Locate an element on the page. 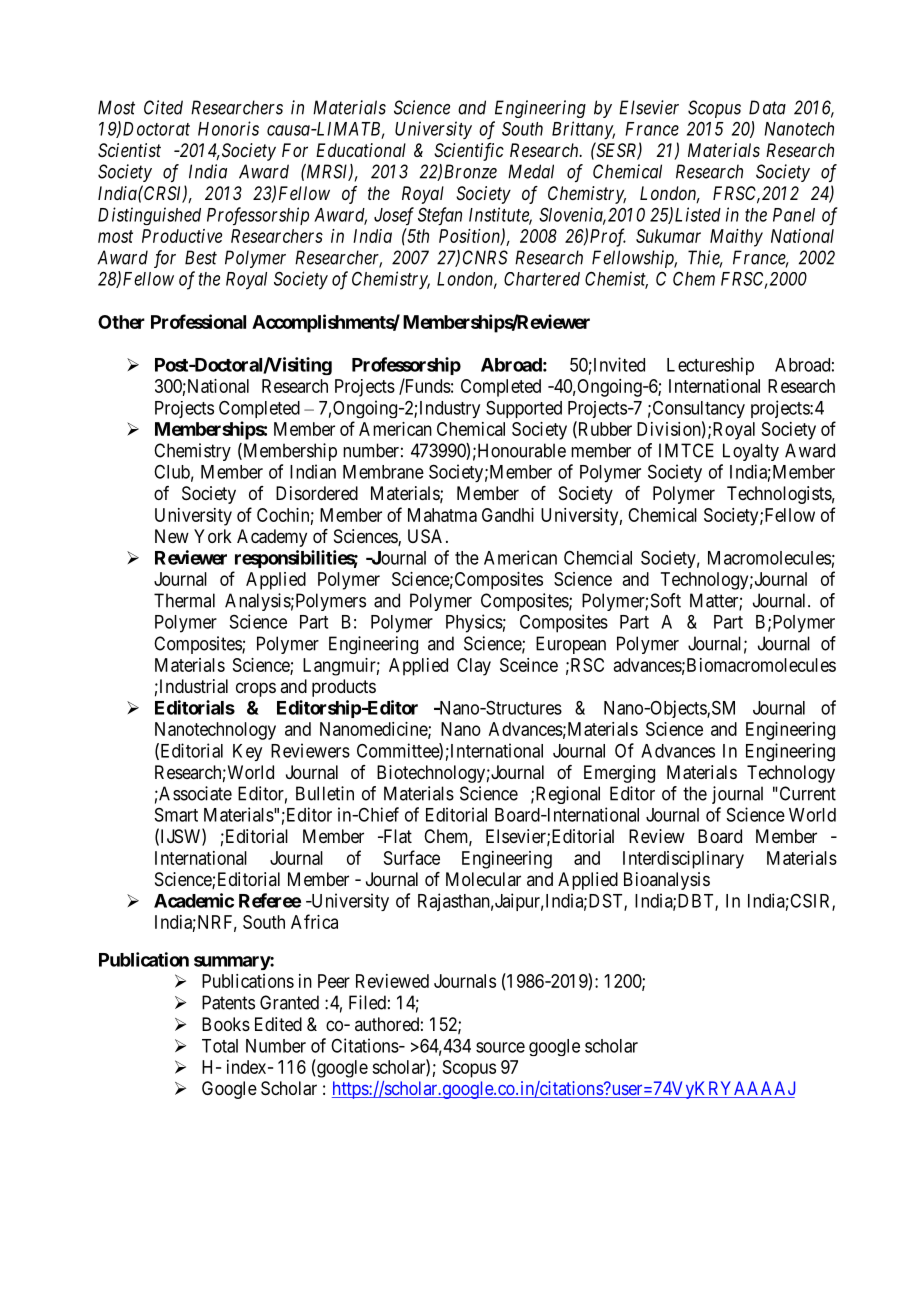 This document has height=1308, width=924. Interdisciplinary is located at coordinates (683, 860).
